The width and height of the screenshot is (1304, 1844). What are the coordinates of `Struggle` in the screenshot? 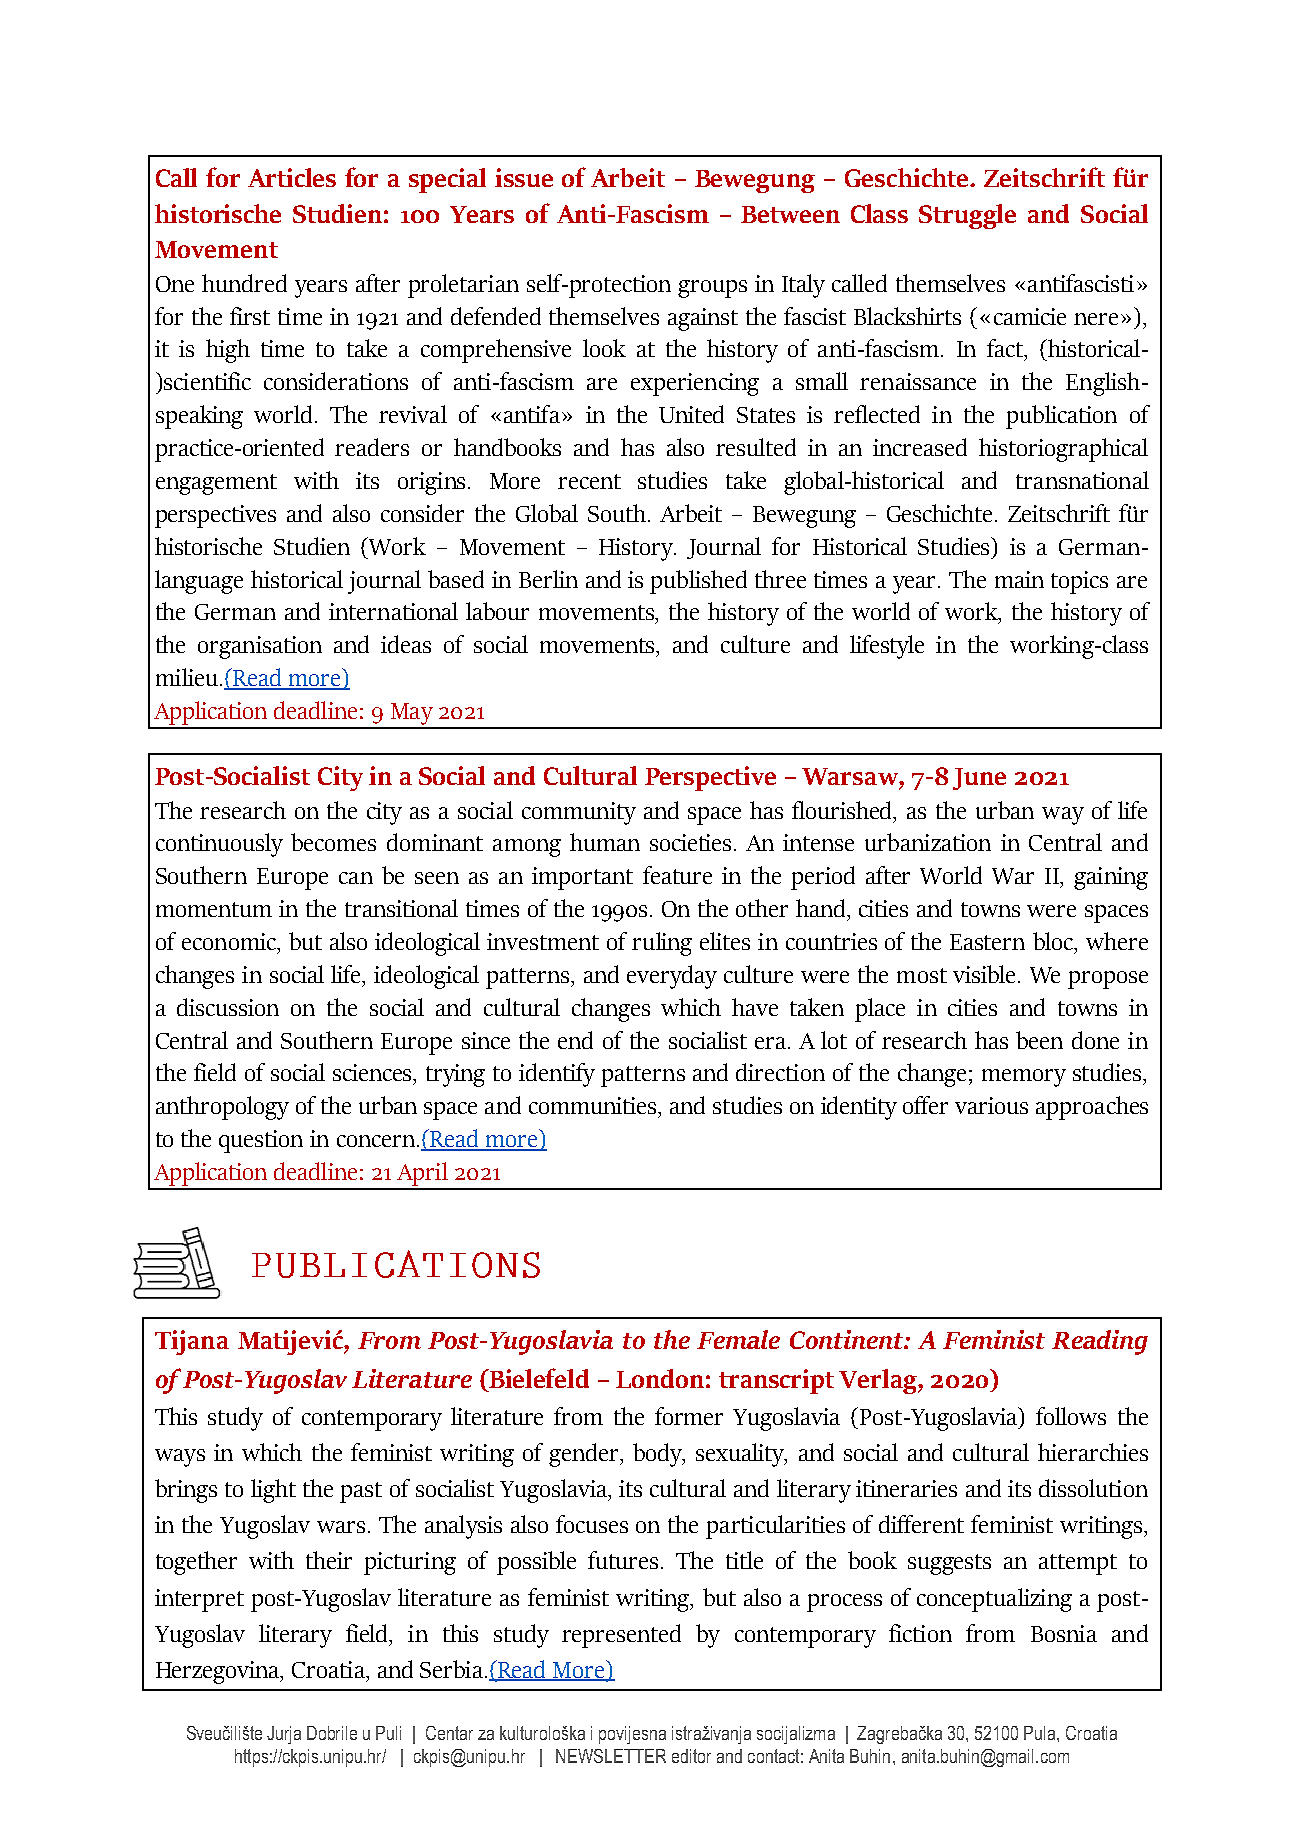 It's located at (967, 216).
